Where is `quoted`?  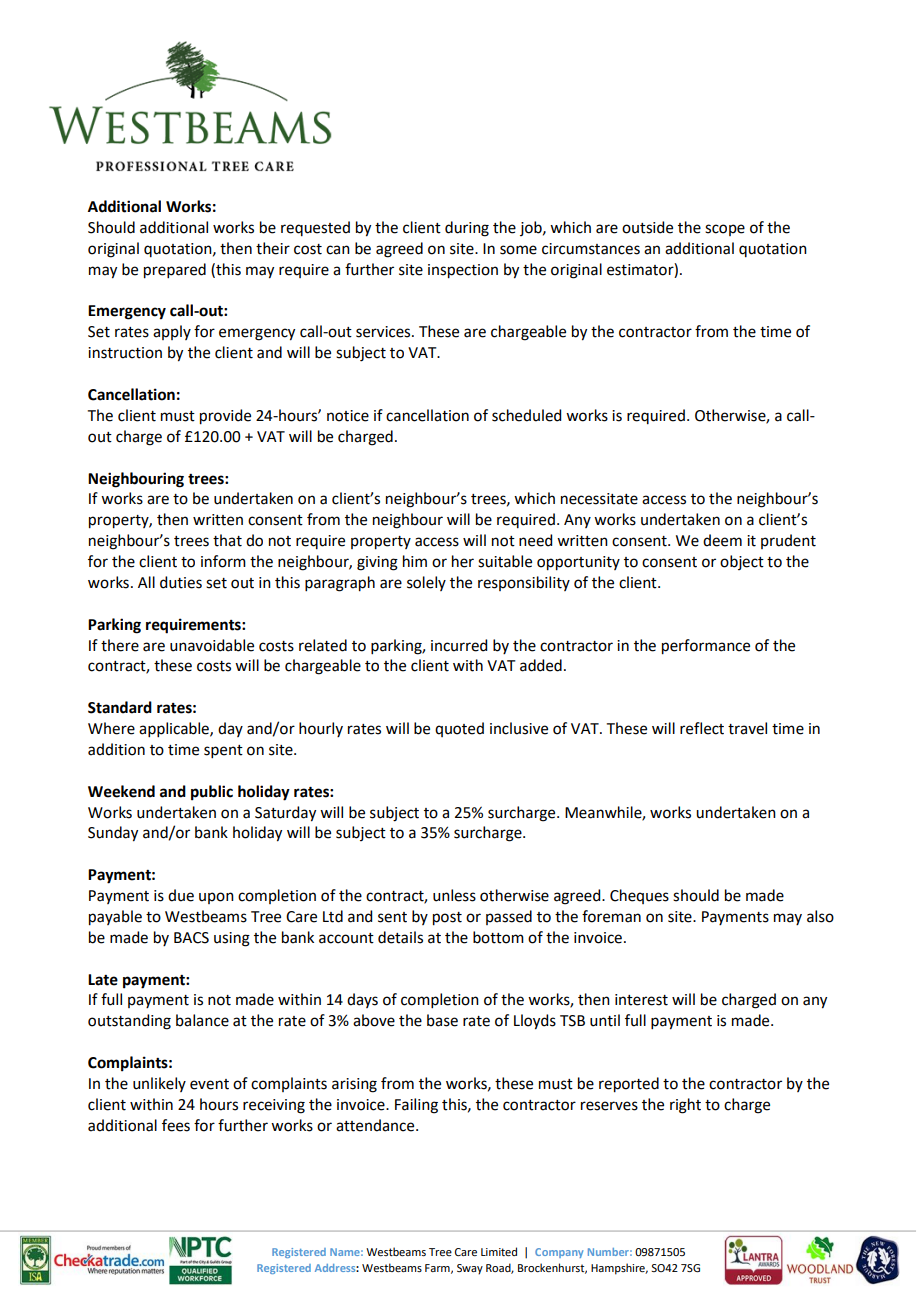 quoted is located at coordinates (459, 729).
